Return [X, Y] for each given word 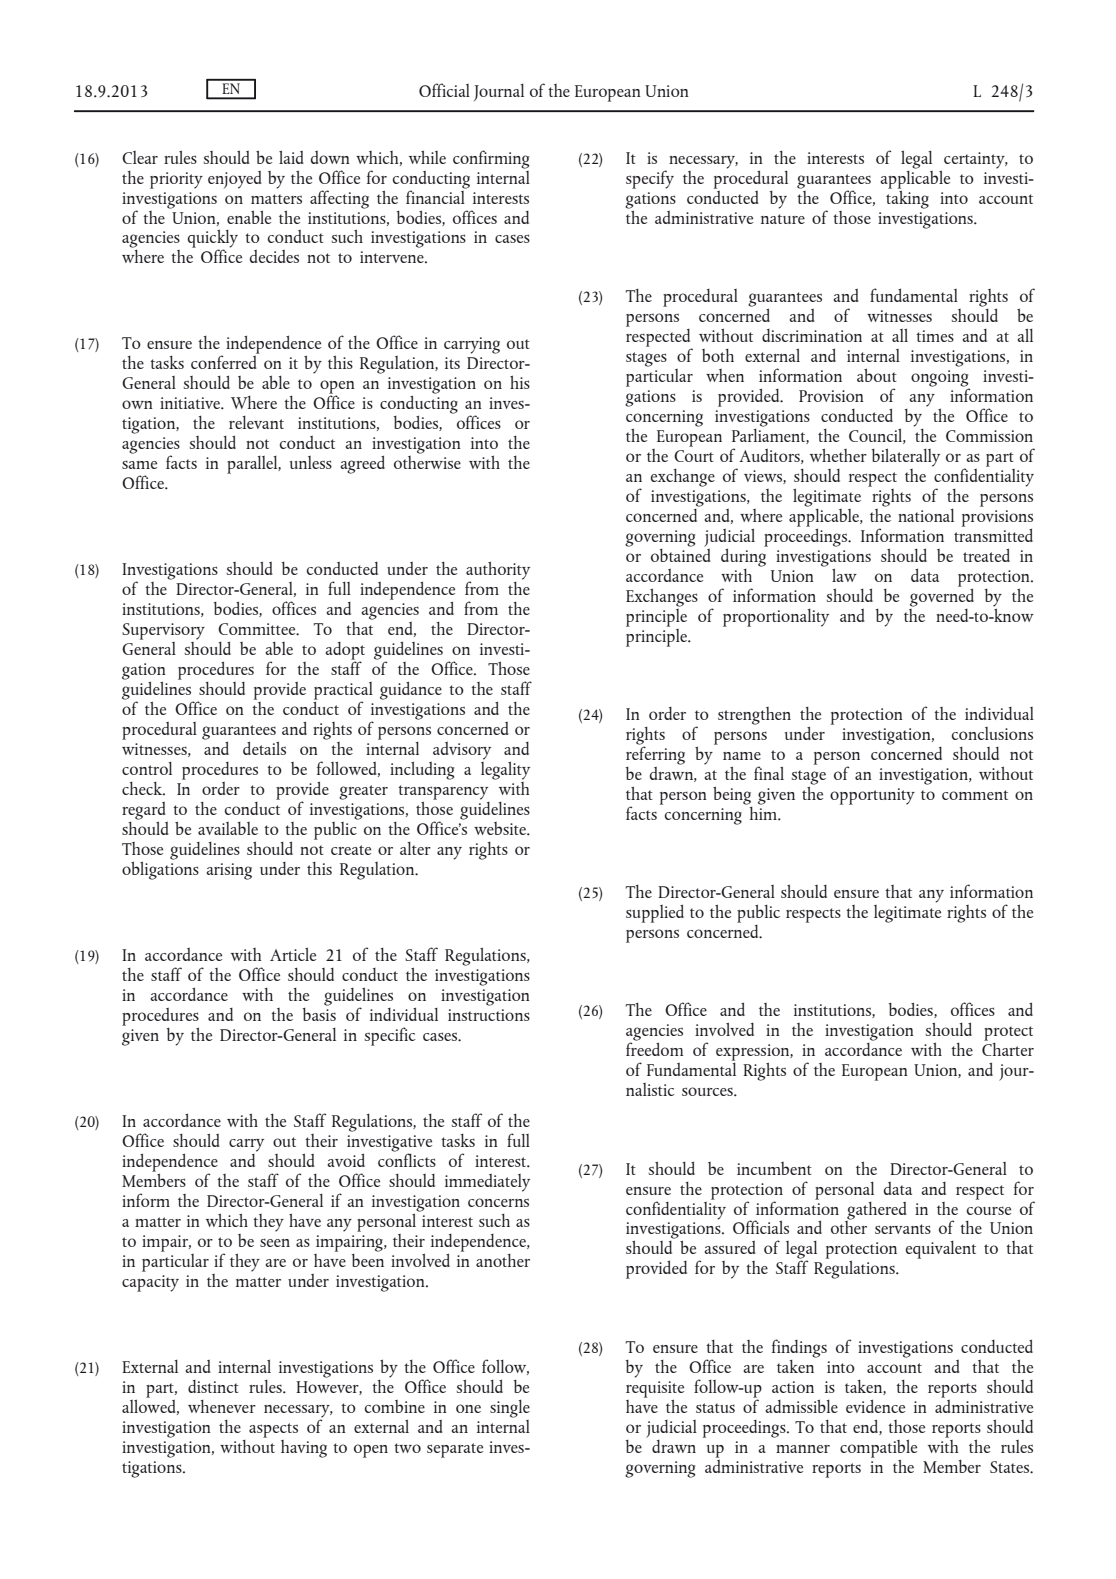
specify [650, 179]
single [510, 1409]
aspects [273, 1430]
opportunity [872, 796]
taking [907, 198]
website [501, 828]
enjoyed [235, 180]
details [264, 748]
